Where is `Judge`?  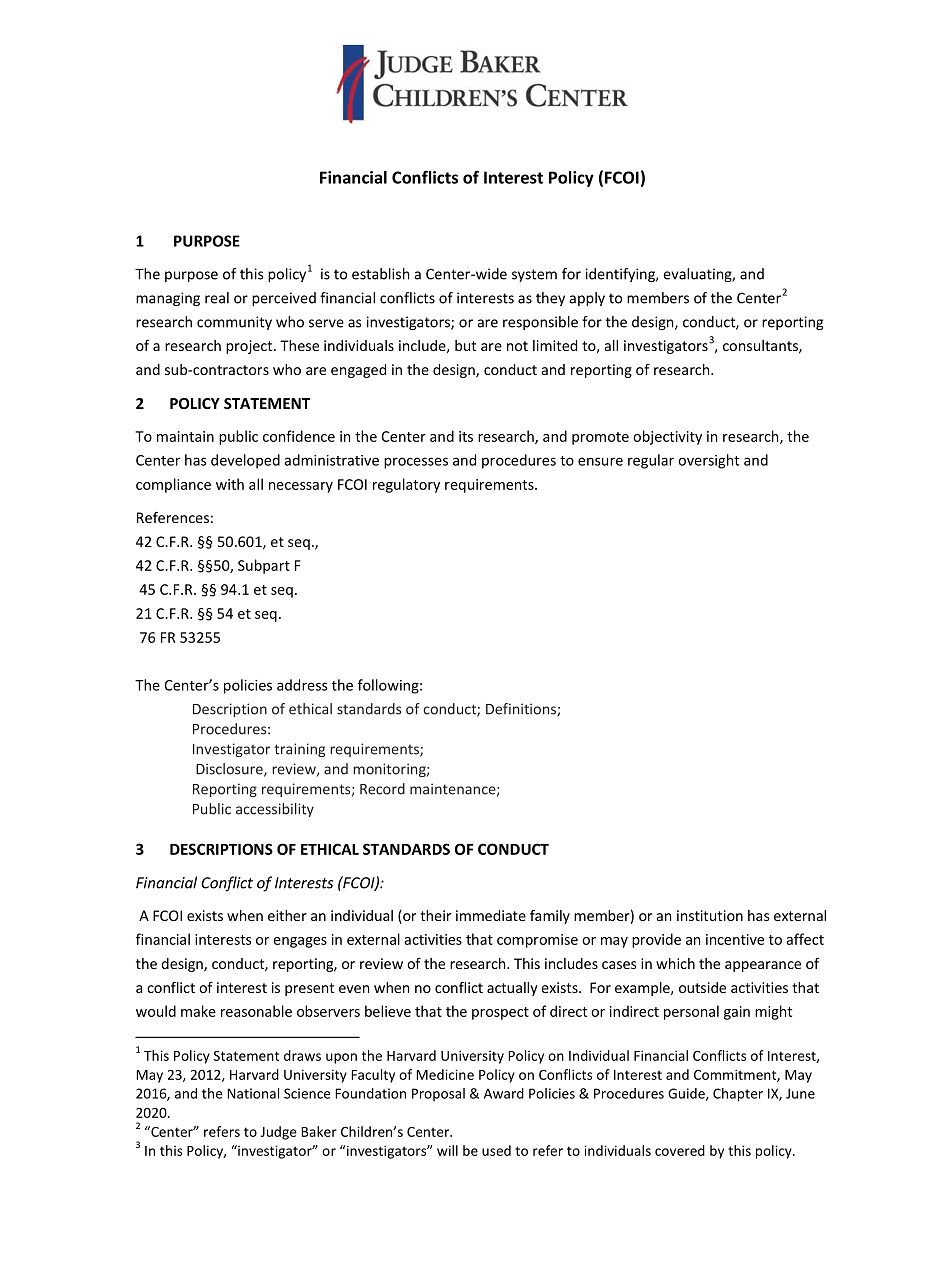 Judge is located at coordinates (278, 1133).
